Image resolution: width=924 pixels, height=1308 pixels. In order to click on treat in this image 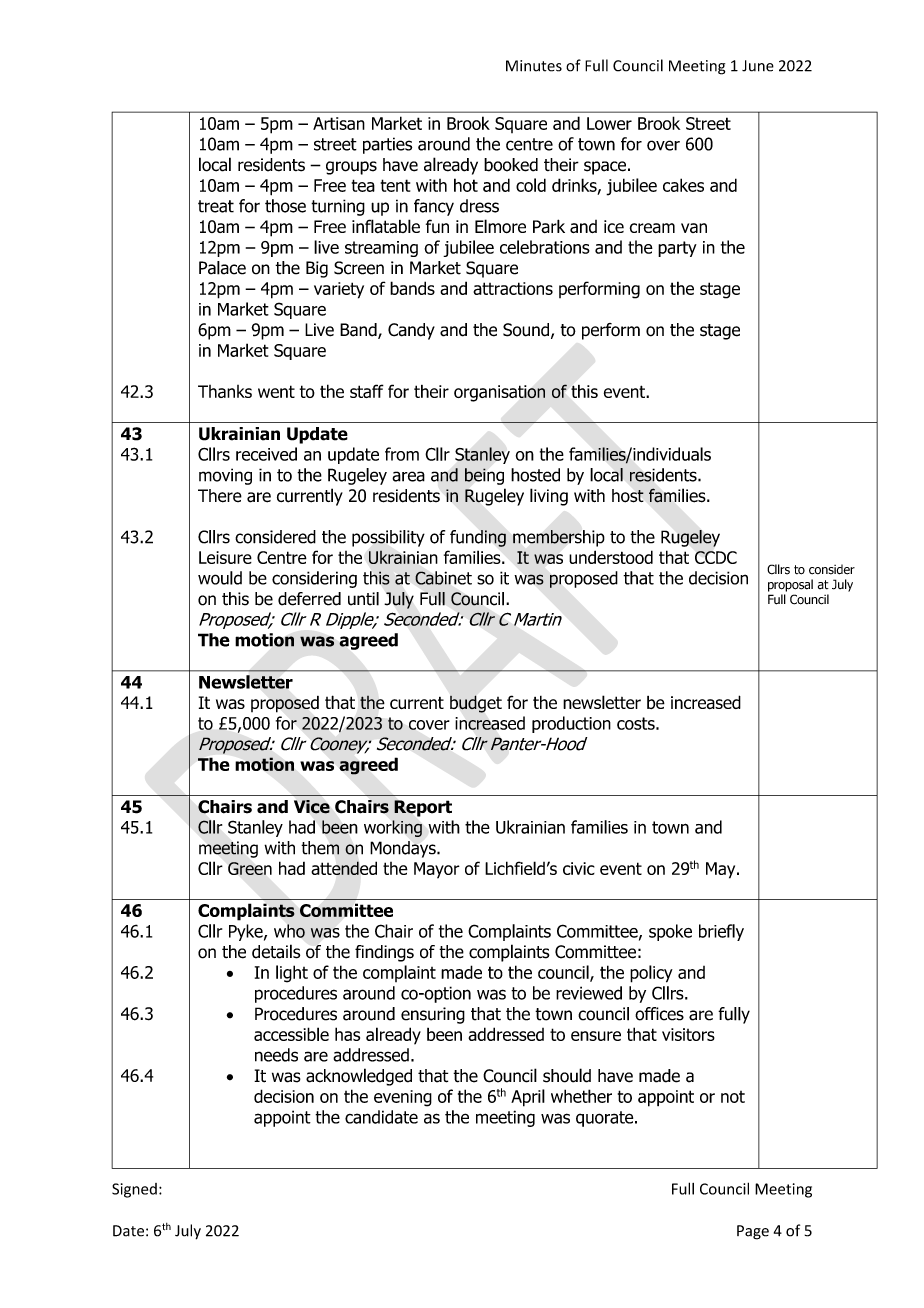, I will do `click(216, 206)`.
